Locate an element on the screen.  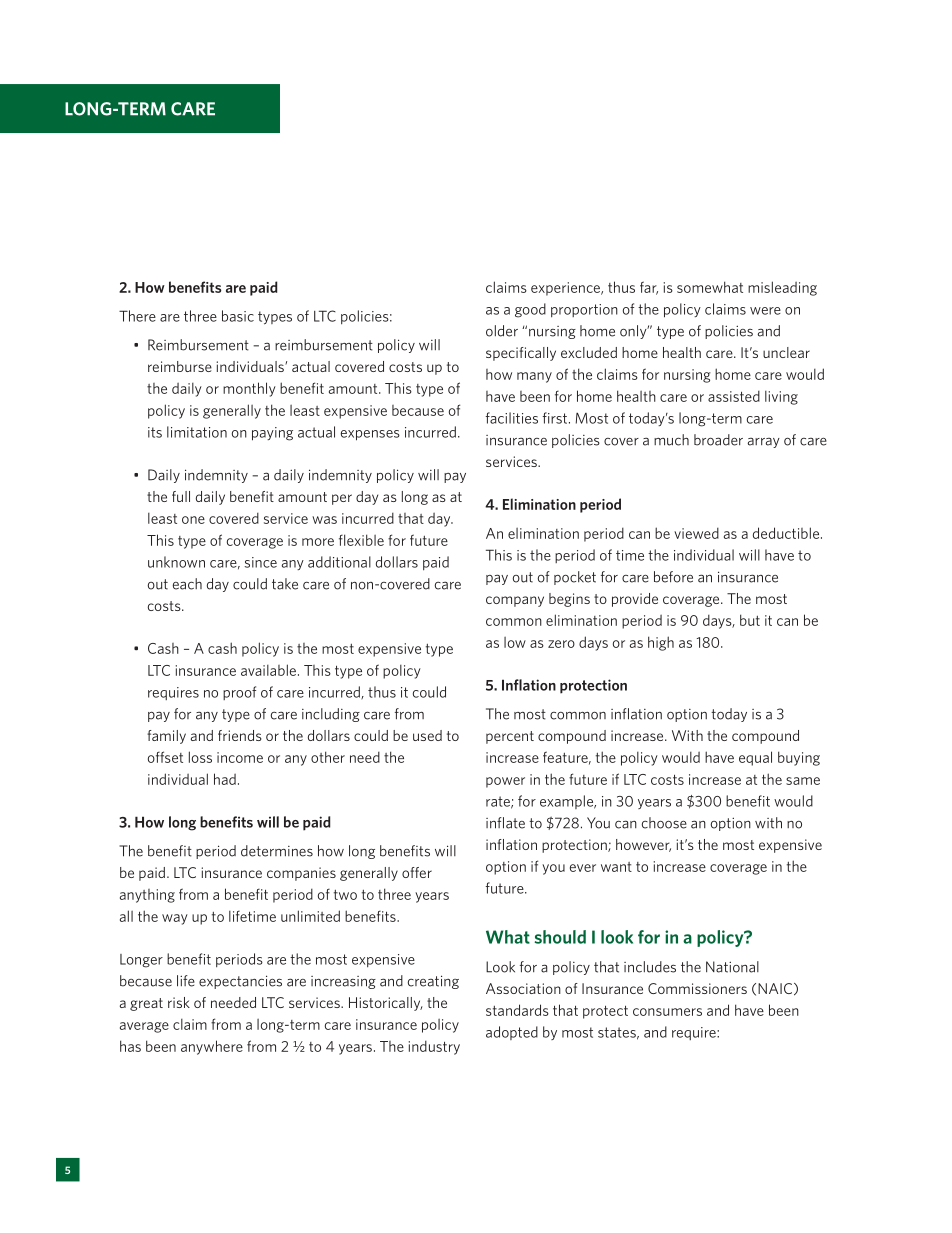
high is located at coordinates (661, 643).
